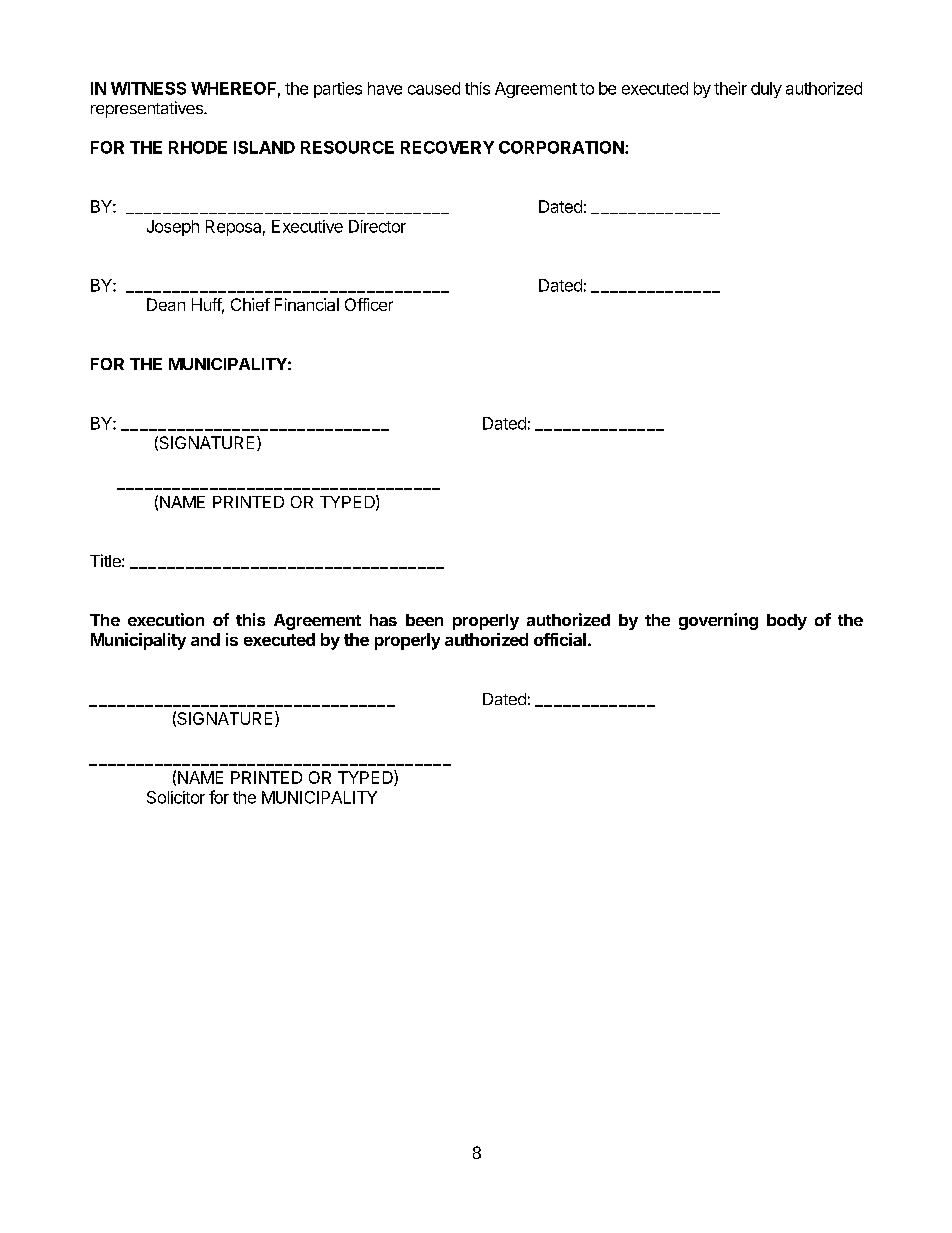 This page has height=1233, width=952. What do you see at coordinates (176, 797) in the page?
I see `Solicitor` at bounding box center [176, 797].
